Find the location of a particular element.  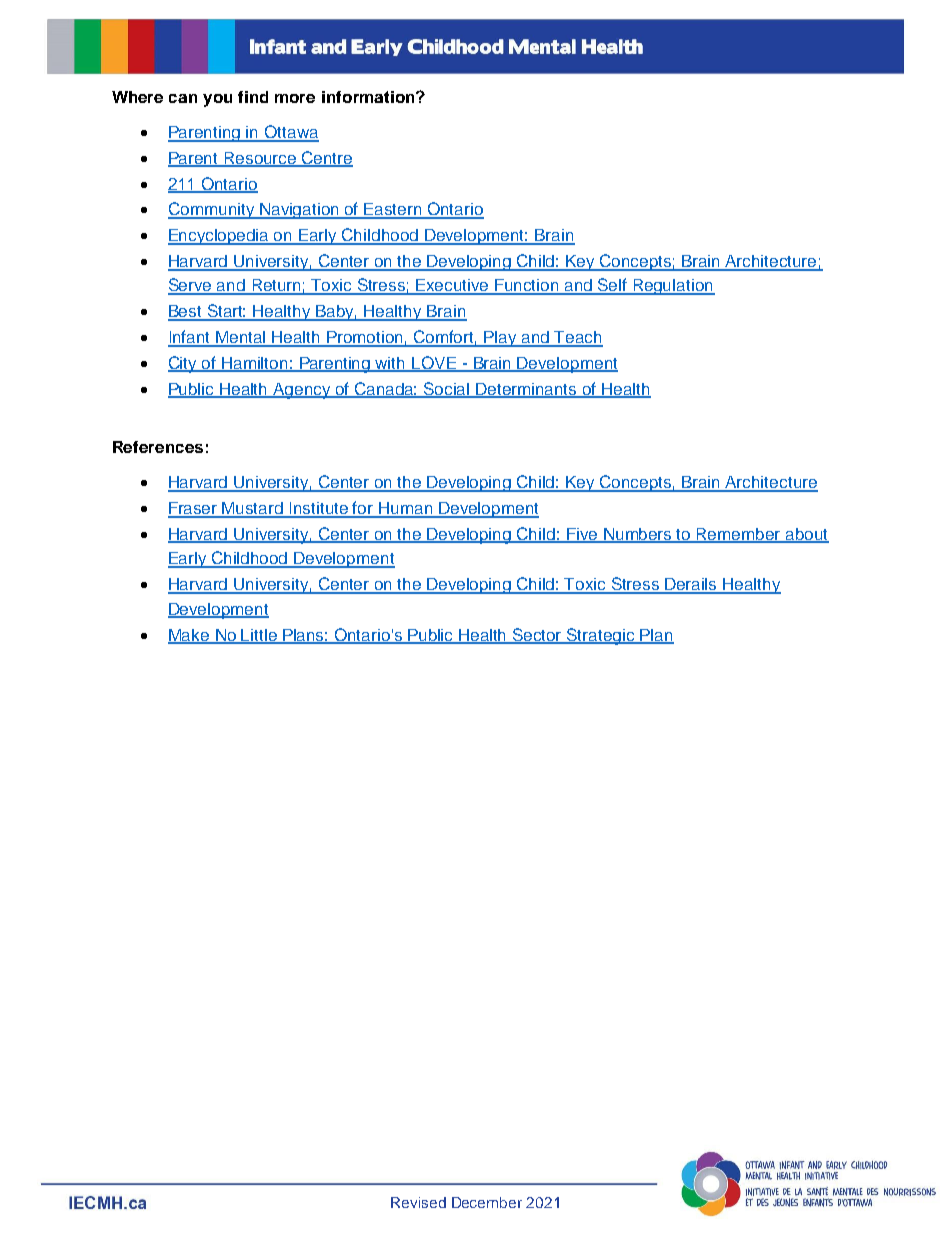

Human is located at coordinates (406, 509).
